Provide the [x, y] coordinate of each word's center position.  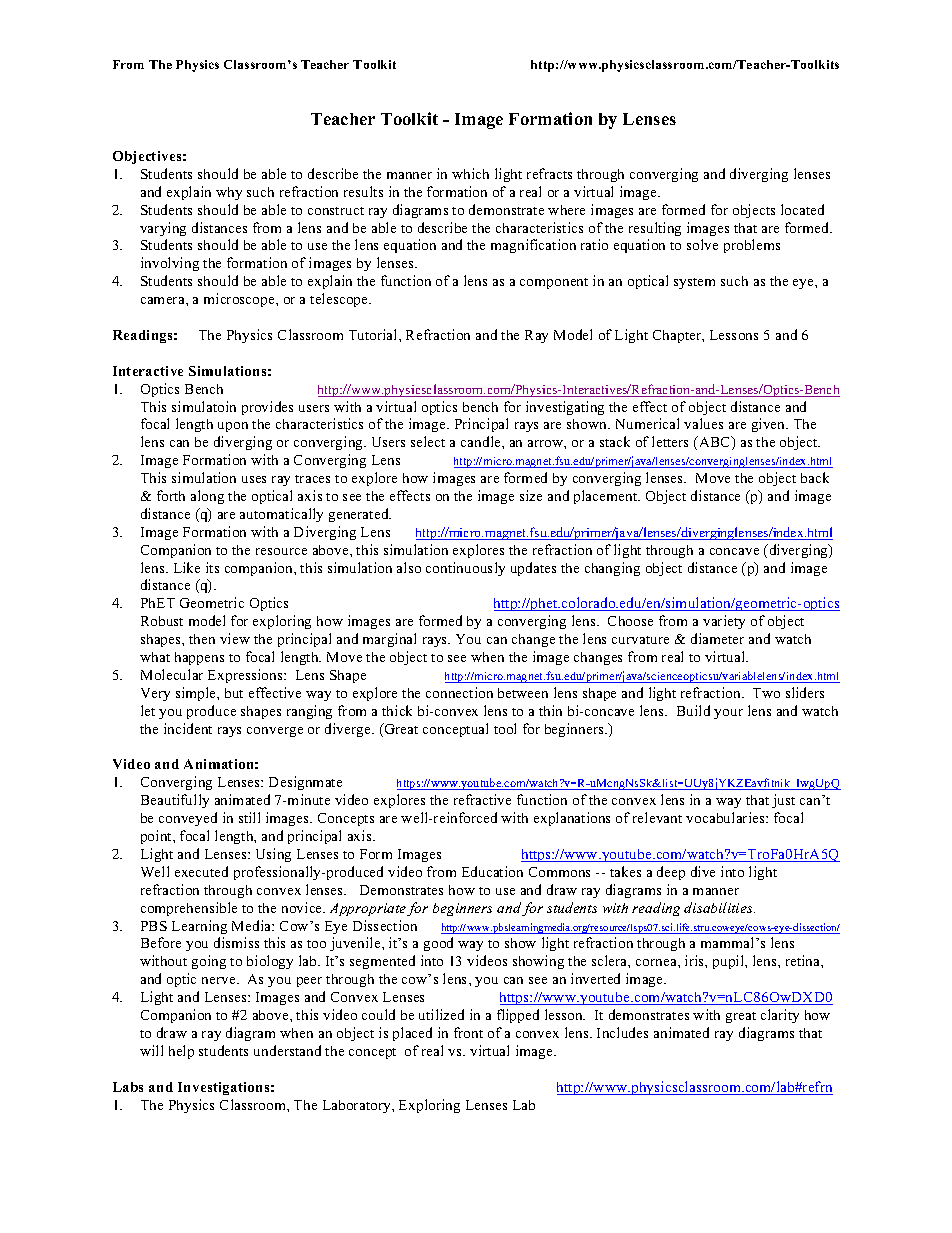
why [229, 193]
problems [752, 246]
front [468, 1032]
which [470, 173]
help [181, 1052]
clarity [780, 1016]
